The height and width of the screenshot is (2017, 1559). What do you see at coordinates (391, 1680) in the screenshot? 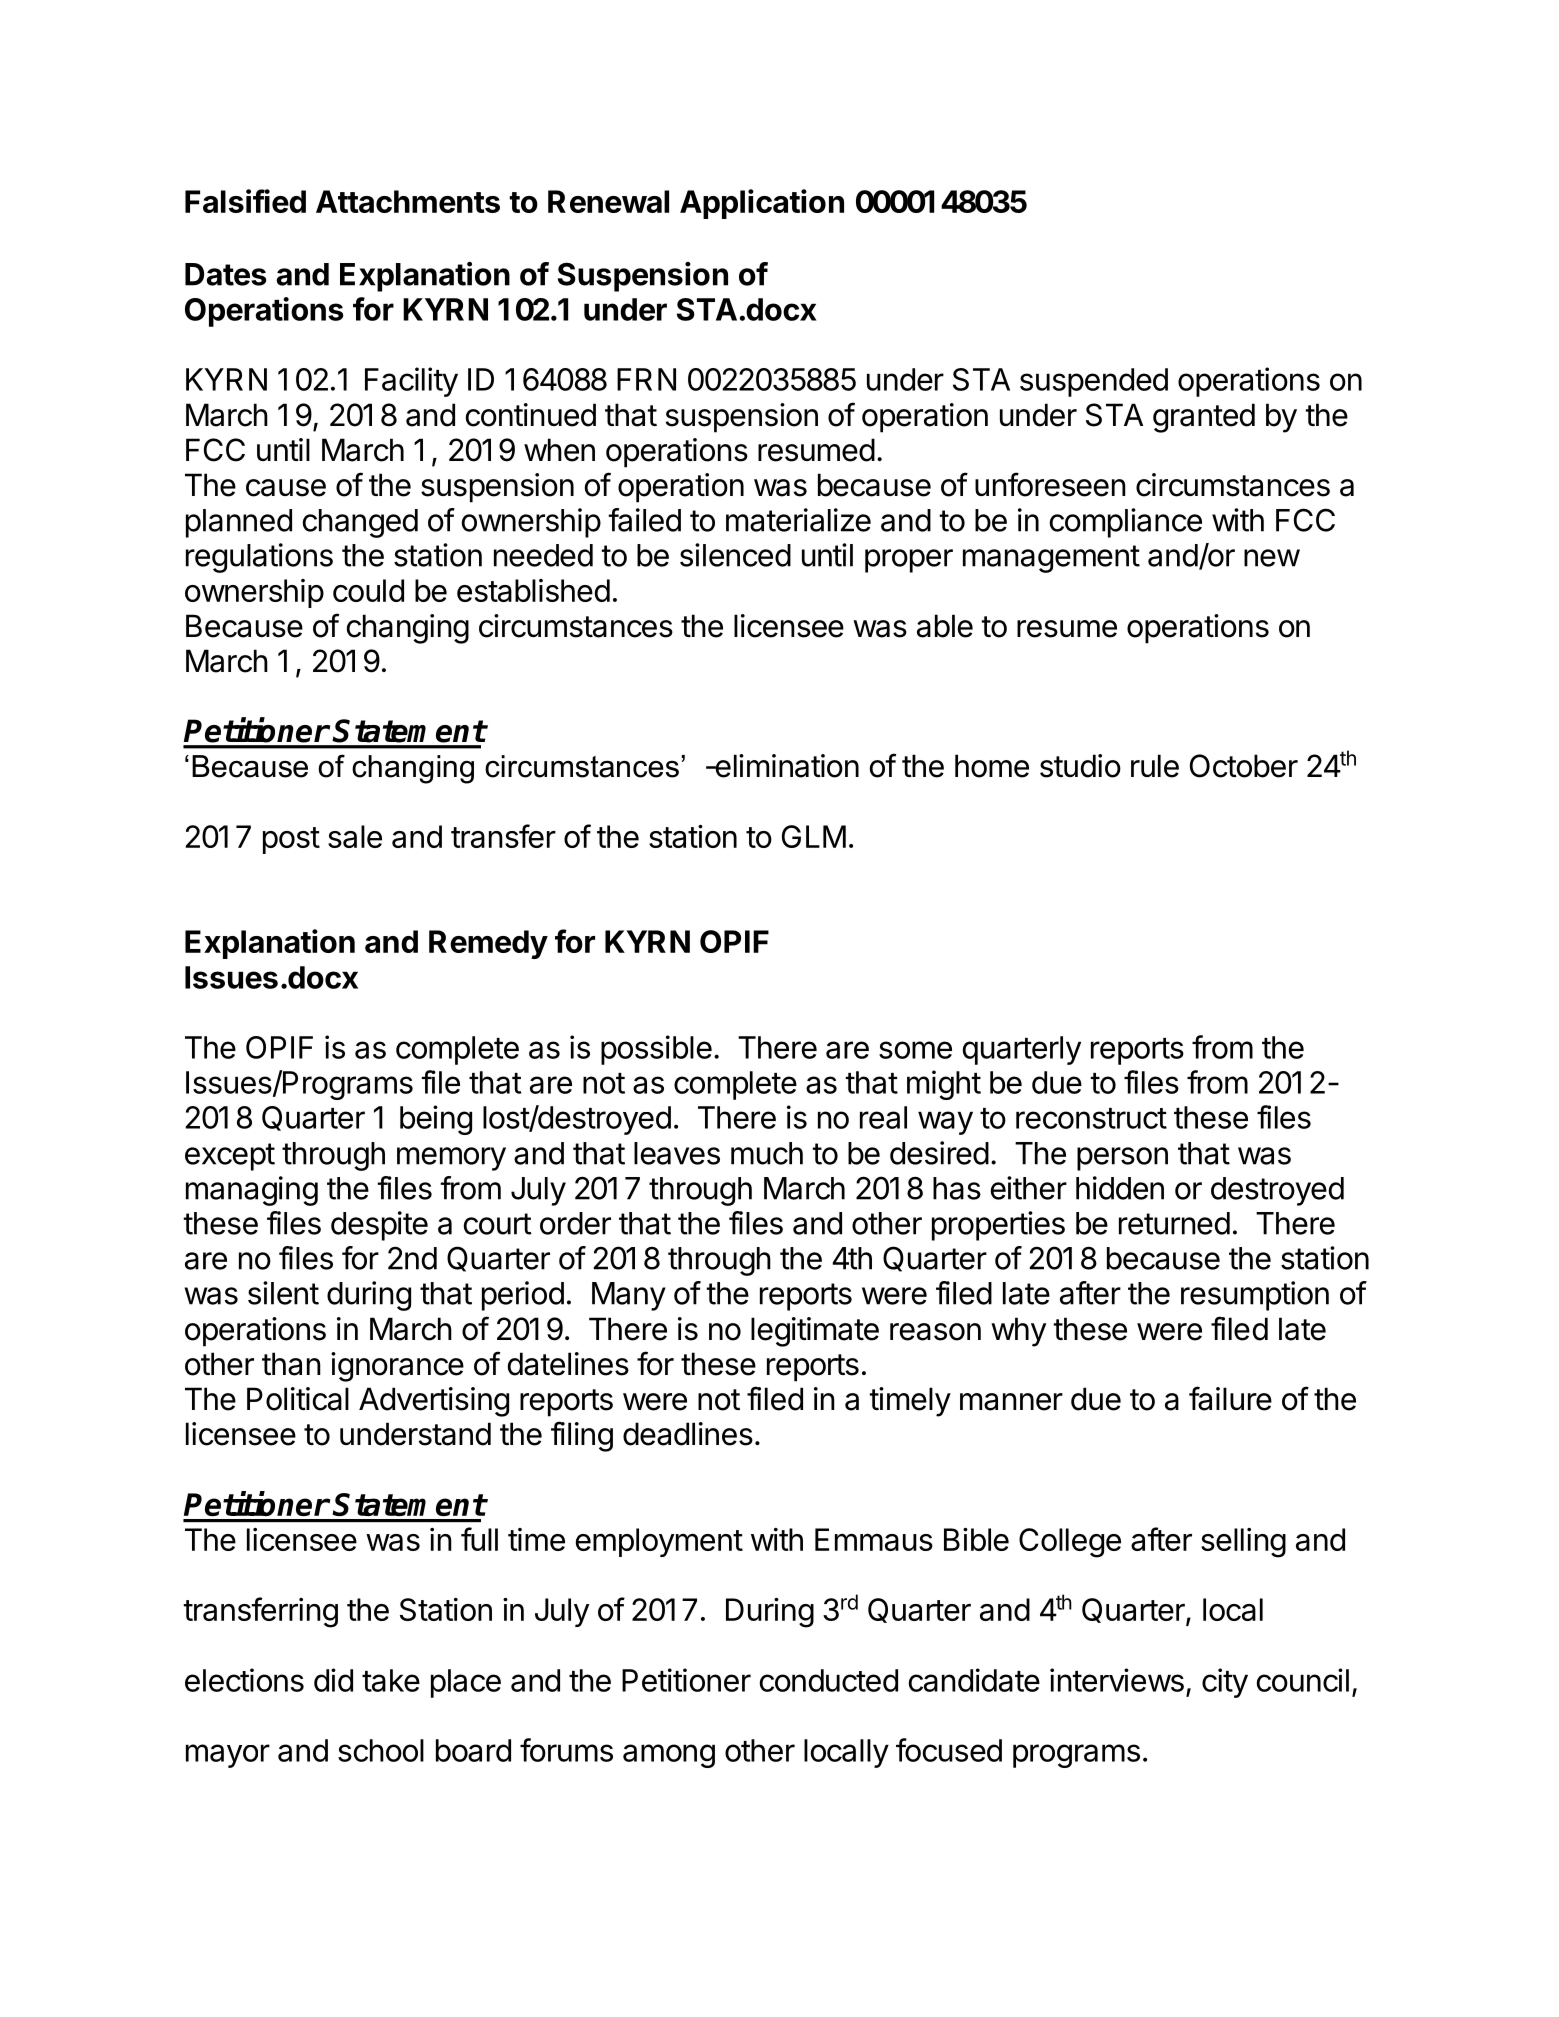
I see `take` at bounding box center [391, 1680].
